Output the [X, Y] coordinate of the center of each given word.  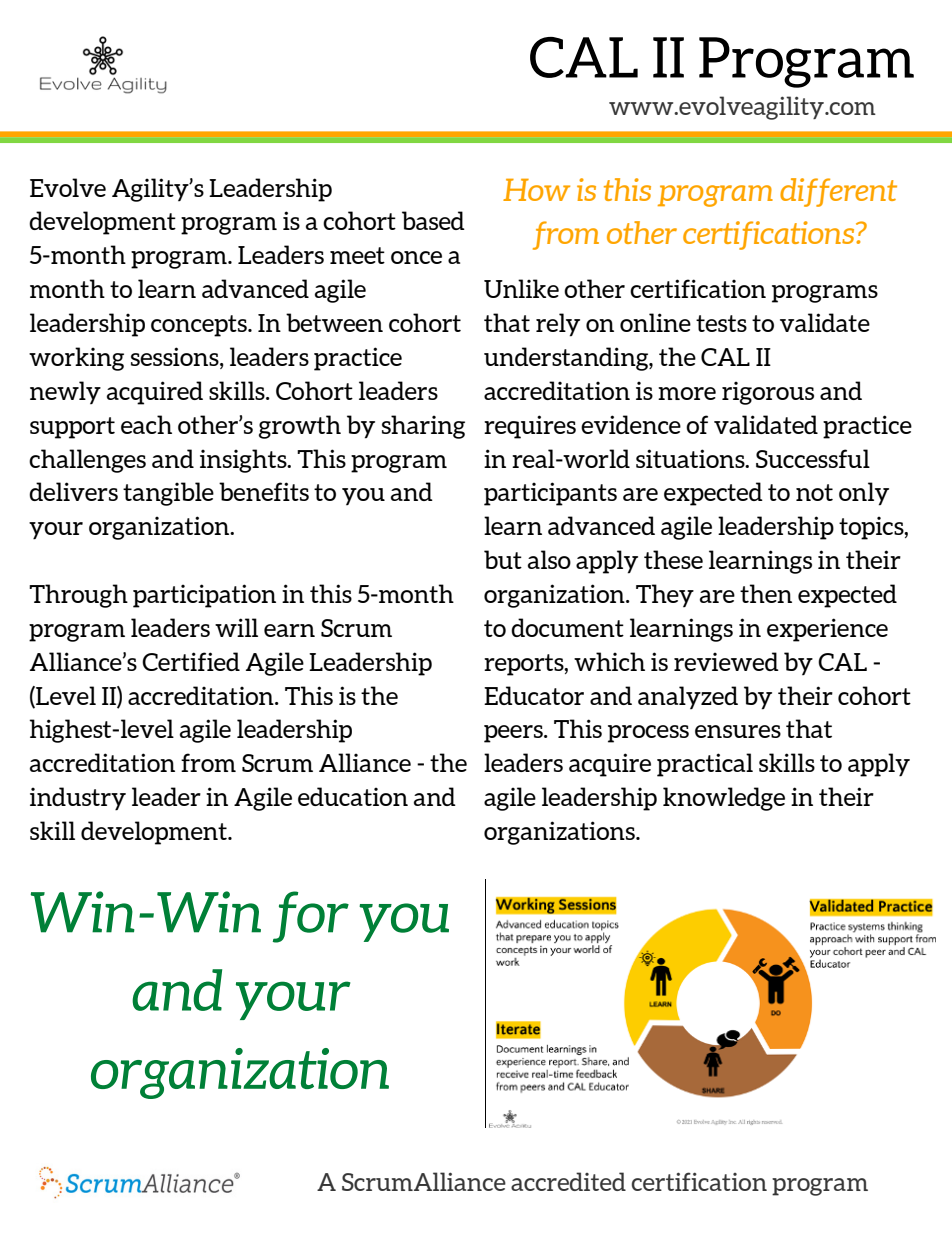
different [838, 192]
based [433, 220]
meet [357, 255]
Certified [191, 661]
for [311, 917]
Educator [534, 695]
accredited [568, 1181]
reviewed [726, 661]
